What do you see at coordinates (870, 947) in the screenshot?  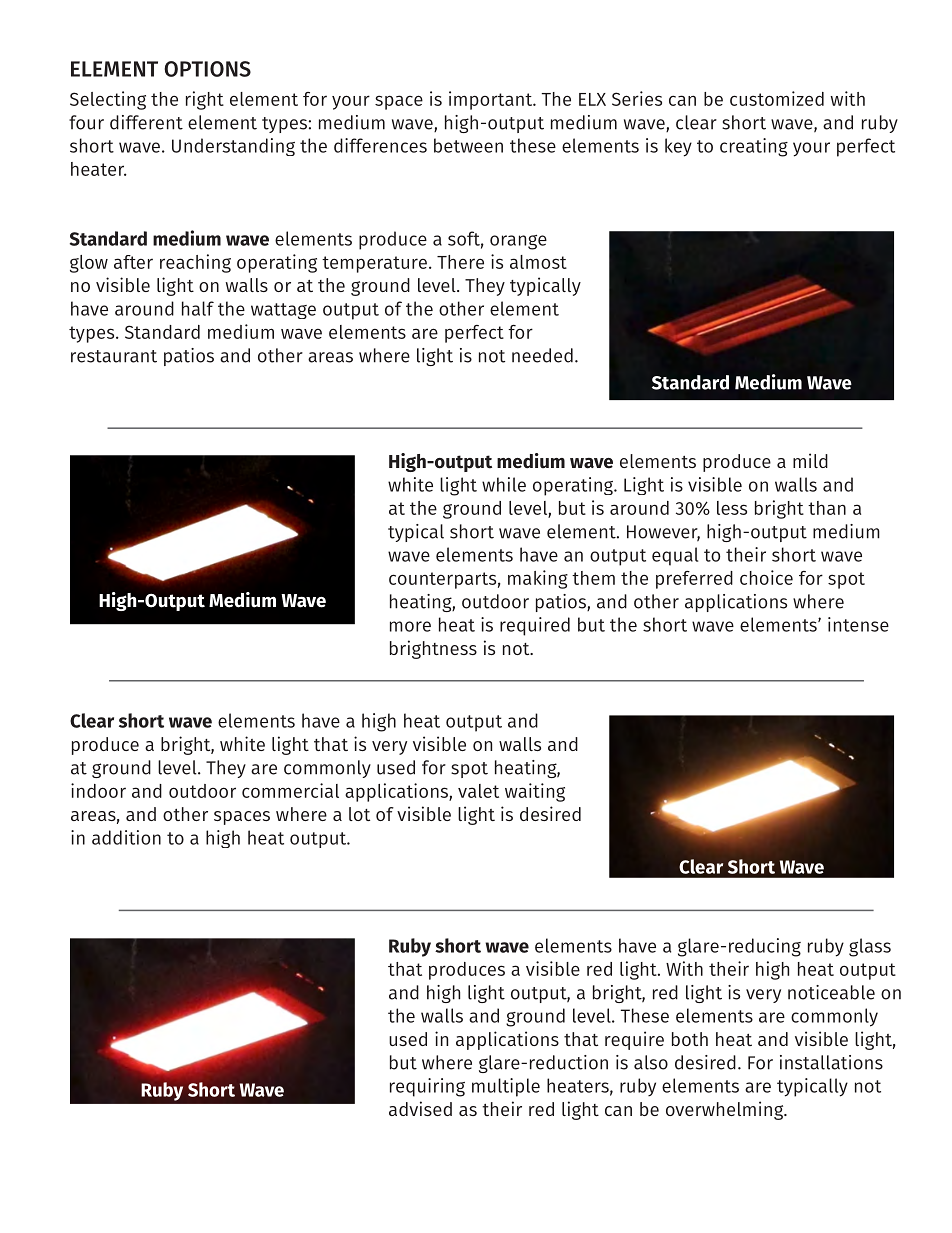 I see `glass` at bounding box center [870, 947].
